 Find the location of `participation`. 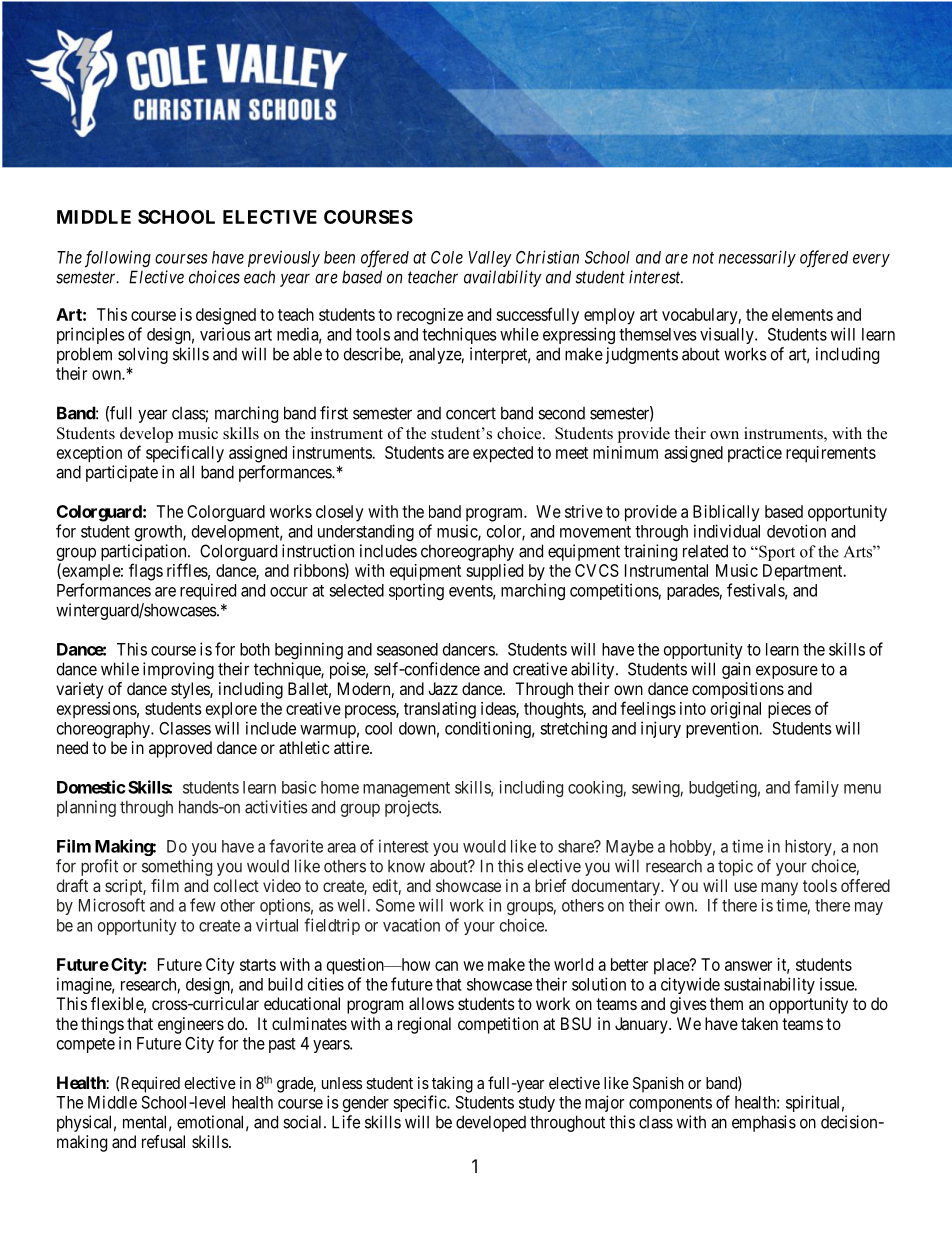

participation is located at coordinates (145, 552).
